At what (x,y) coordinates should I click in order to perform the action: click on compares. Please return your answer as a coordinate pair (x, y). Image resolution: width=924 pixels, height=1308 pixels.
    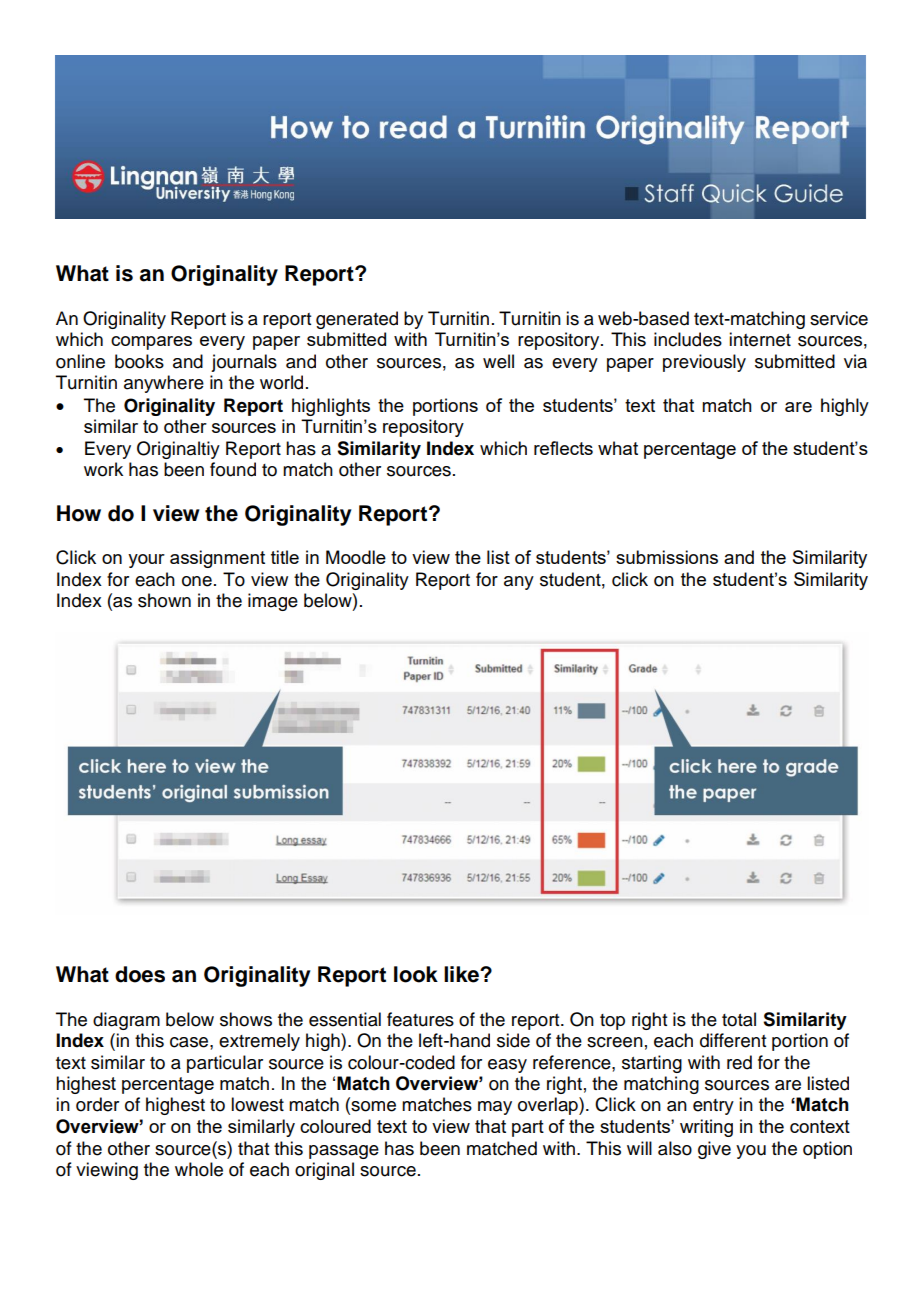
    Looking at the image, I should click on (151, 343).
